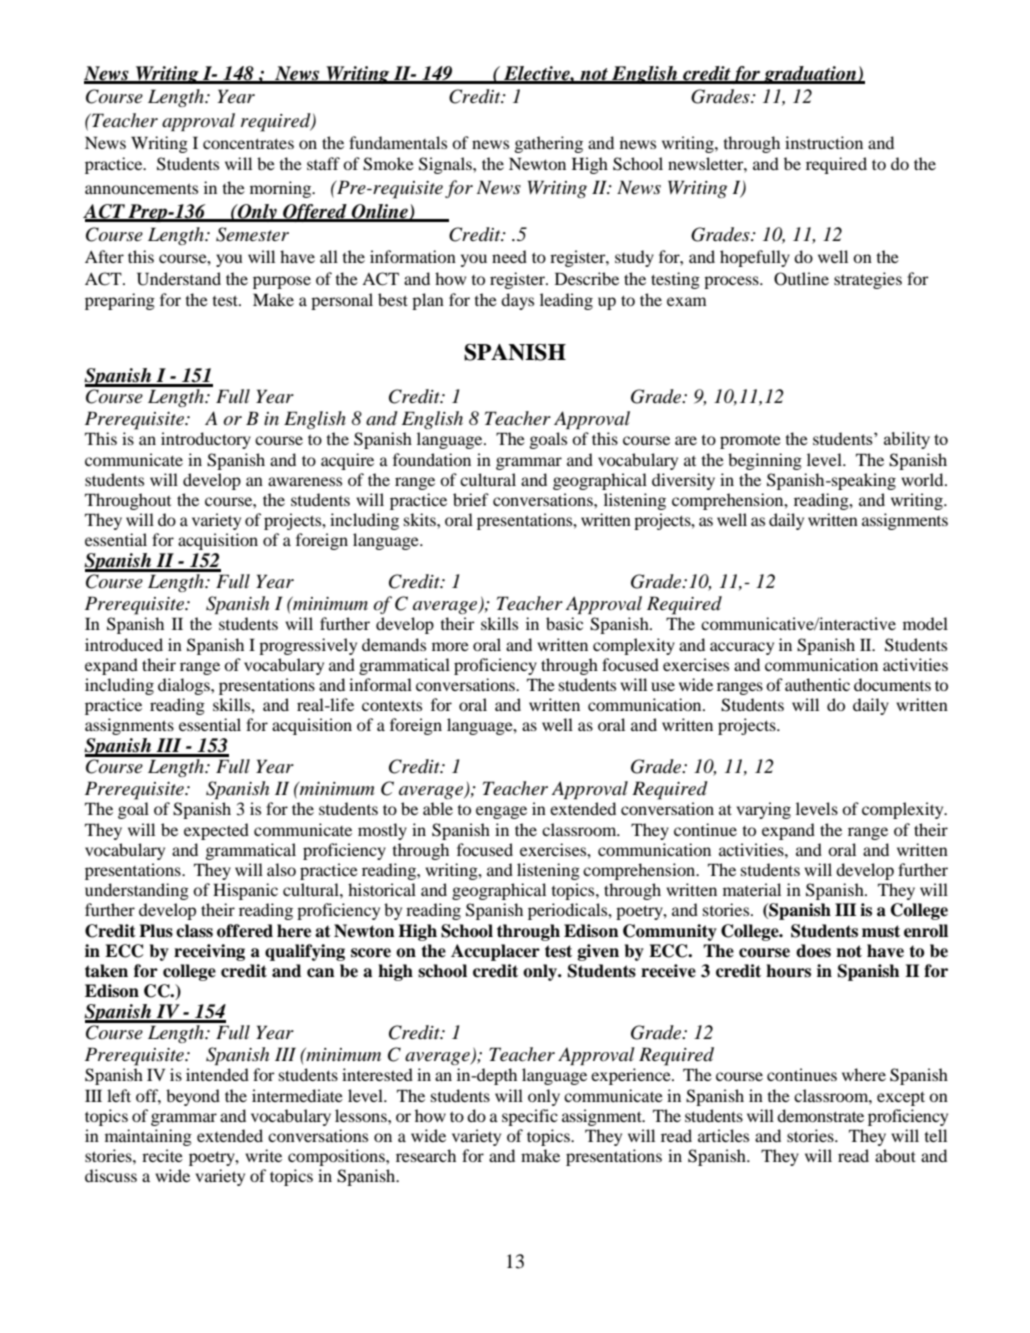 The height and width of the page is (1333, 1030). Describe the element at coordinates (450, 646) in the page. I see `more` at that location.
